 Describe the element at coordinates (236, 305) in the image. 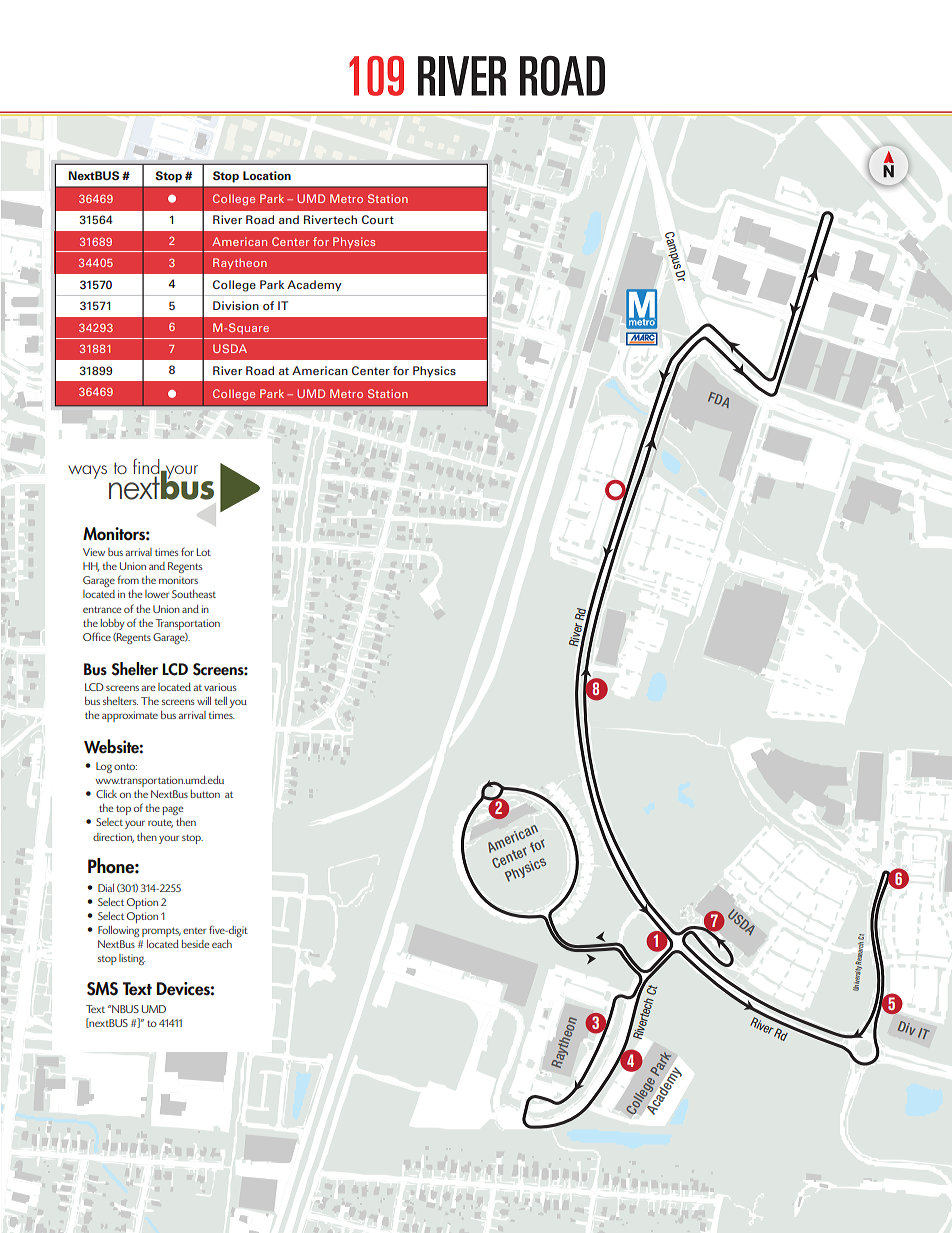

I see `Division` at that location.
